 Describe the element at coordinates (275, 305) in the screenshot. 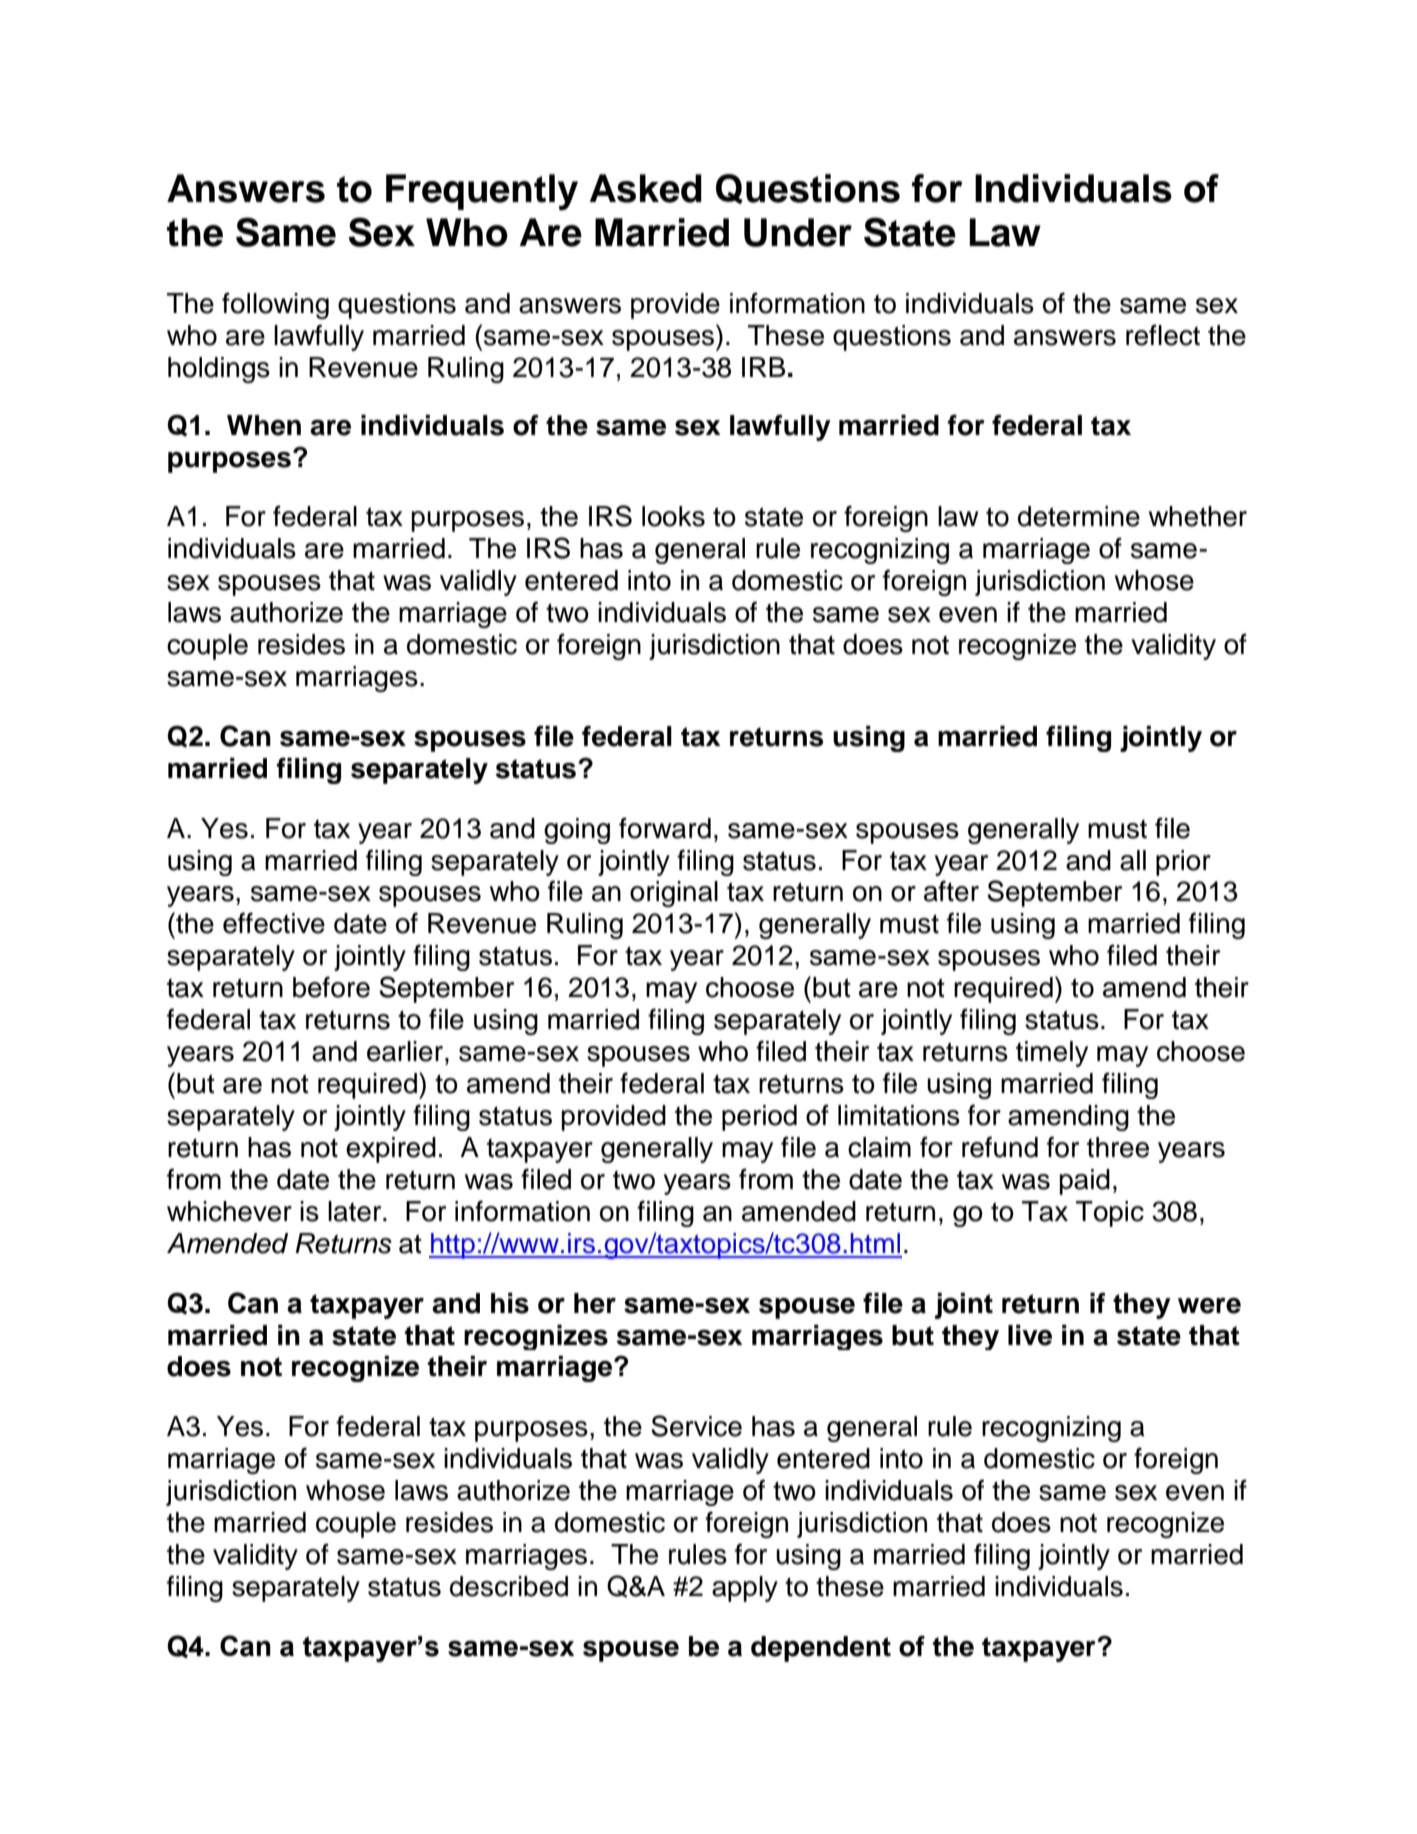

I see `following` at that location.
